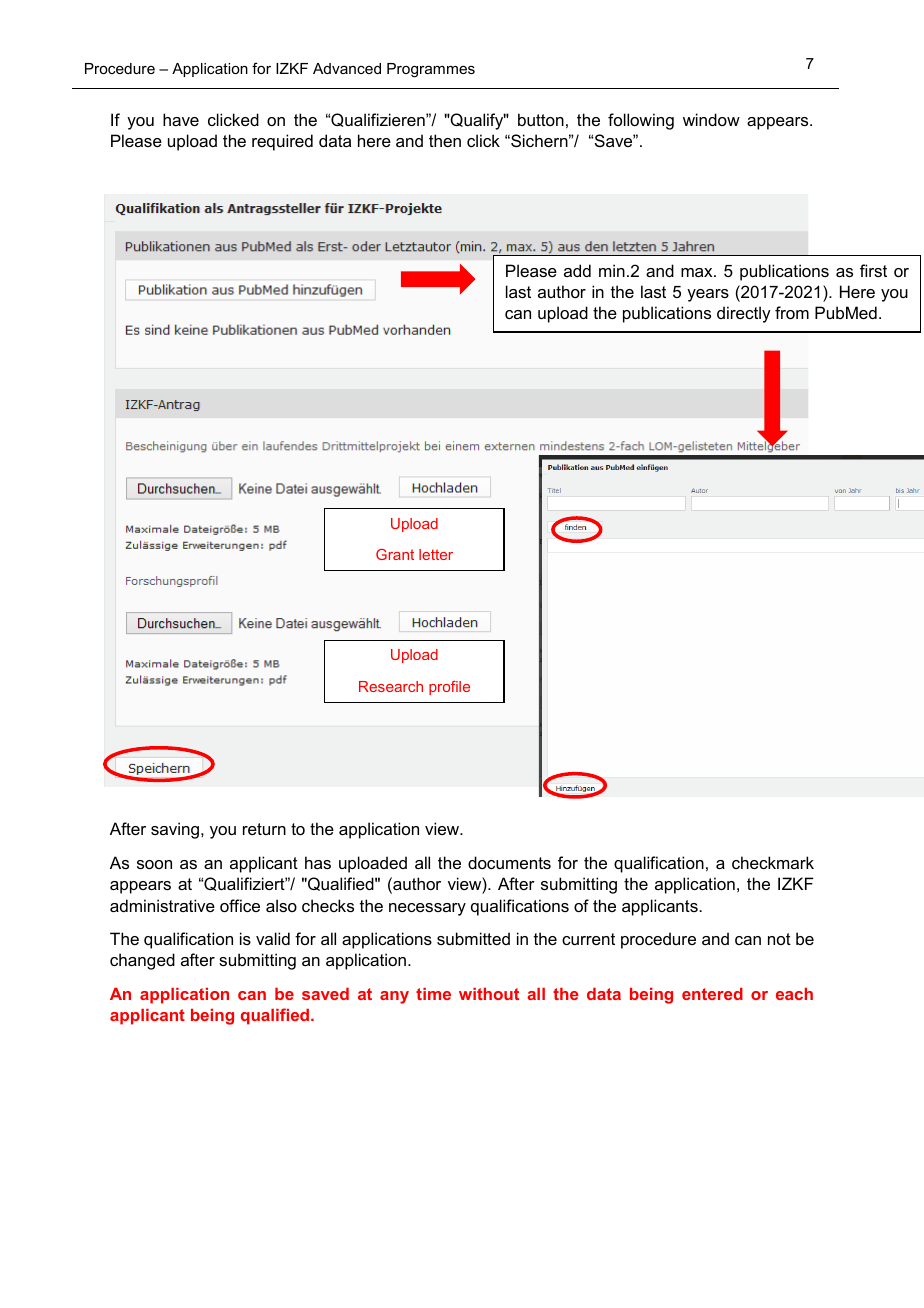  What do you see at coordinates (449, 688) in the page?
I see `profile` at bounding box center [449, 688].
